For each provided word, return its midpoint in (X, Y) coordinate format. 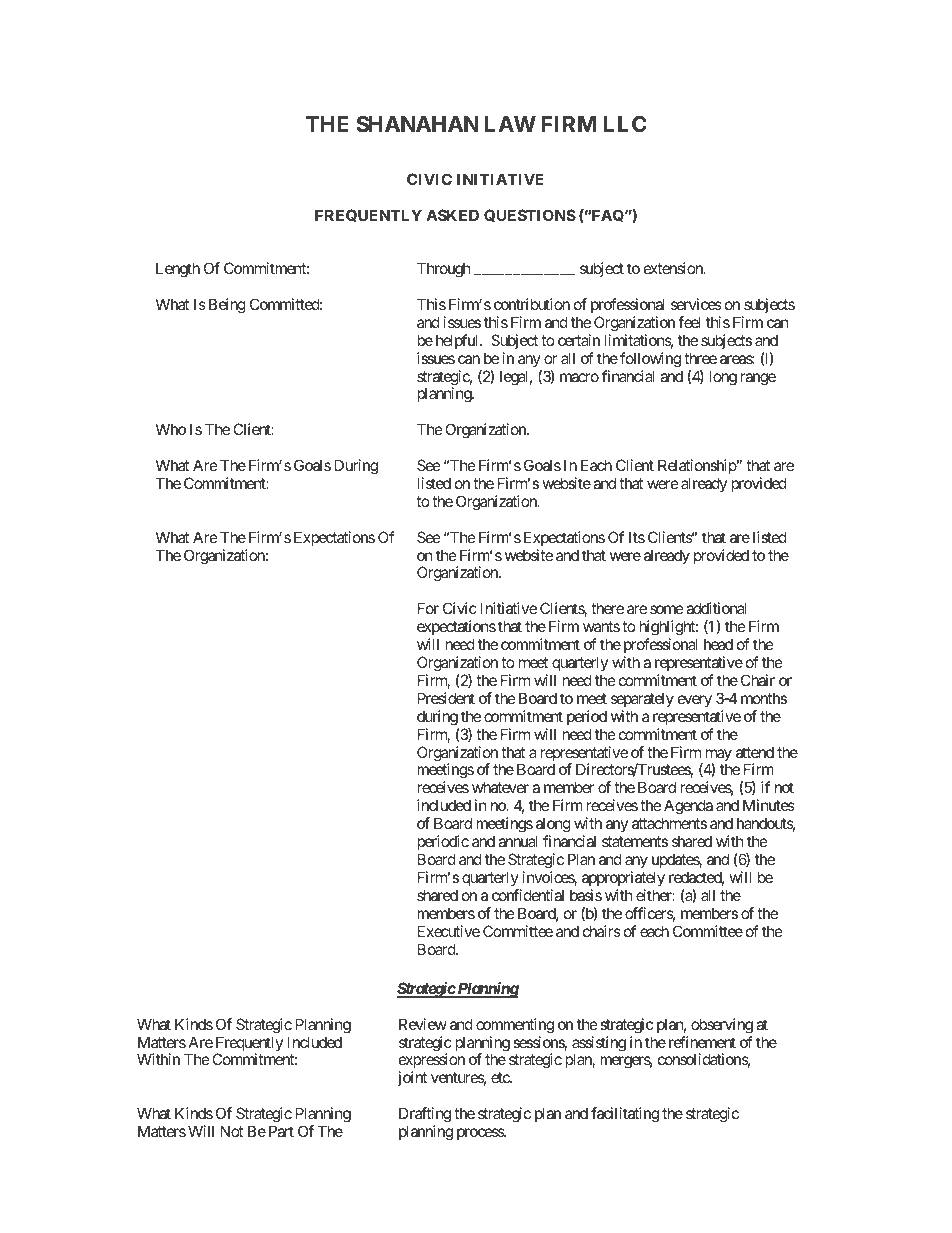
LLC (625, 124)
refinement (702, 1042)
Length (178, 270)
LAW (510, 124)
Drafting (425, 1115)
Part (281, 1131)
